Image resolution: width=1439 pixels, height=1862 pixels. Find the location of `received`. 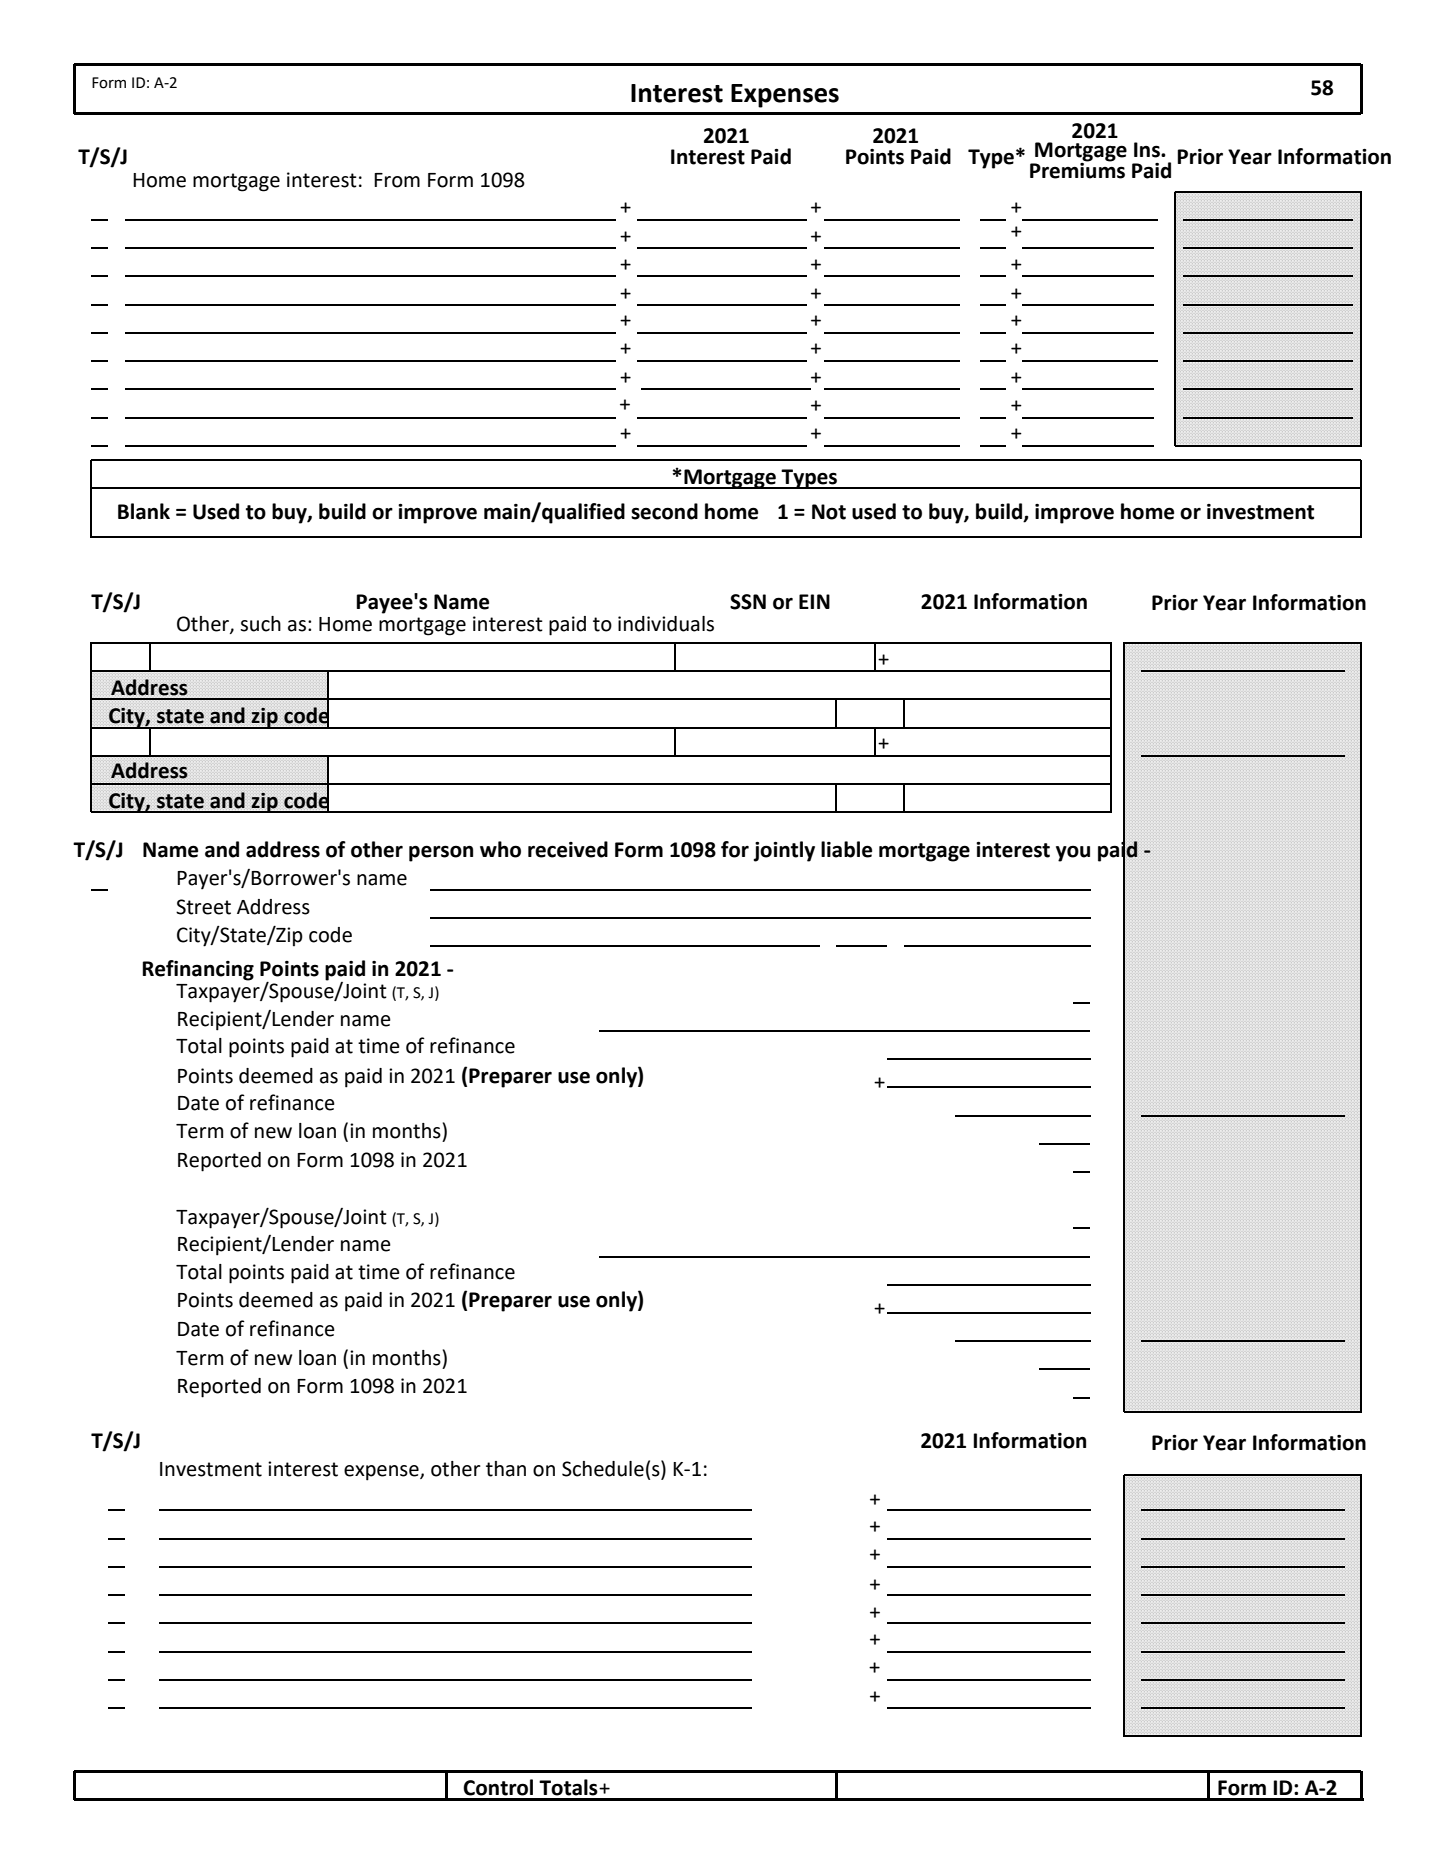

received is located at coordinates (568, 849).
